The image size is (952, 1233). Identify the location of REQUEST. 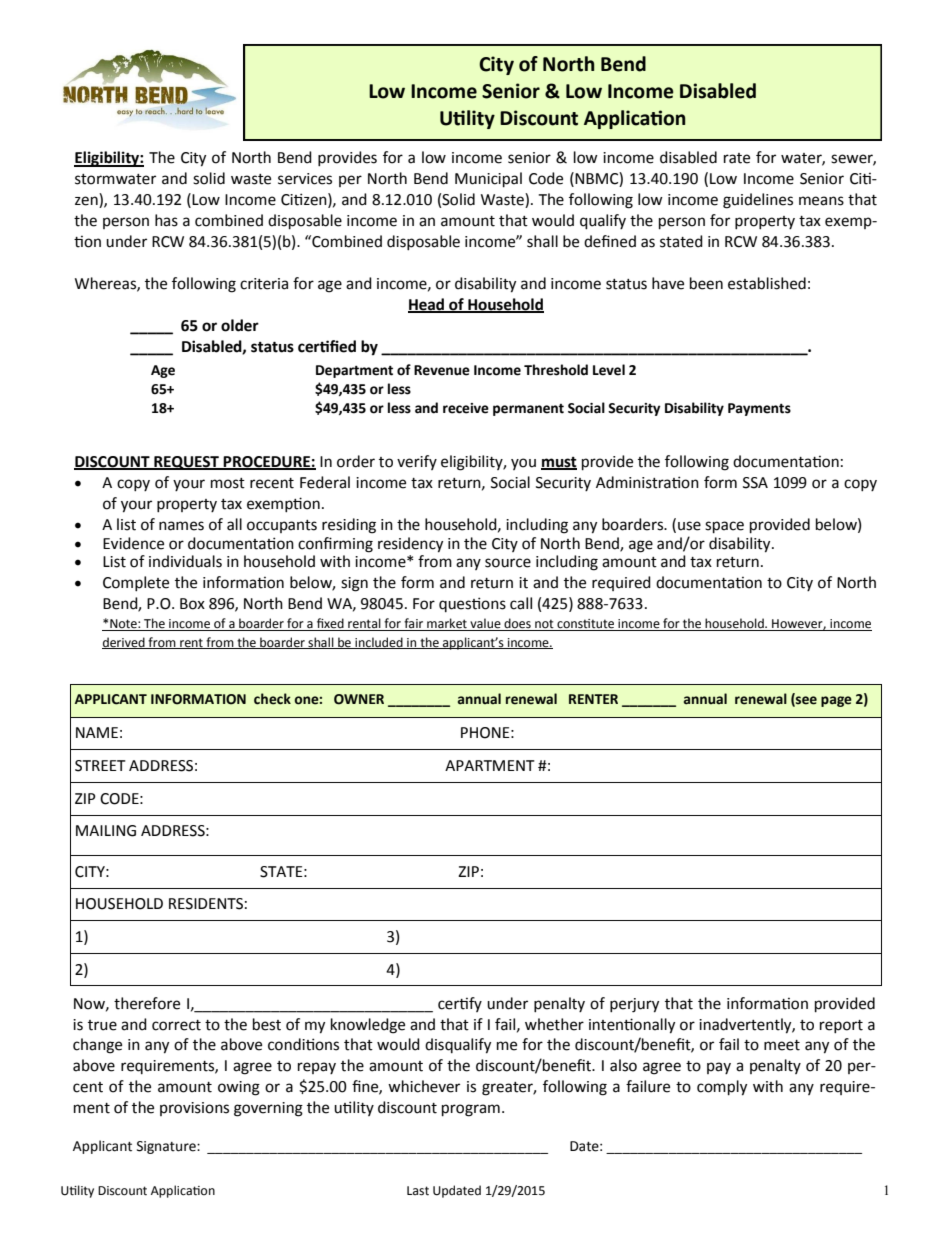
(187, 463).
